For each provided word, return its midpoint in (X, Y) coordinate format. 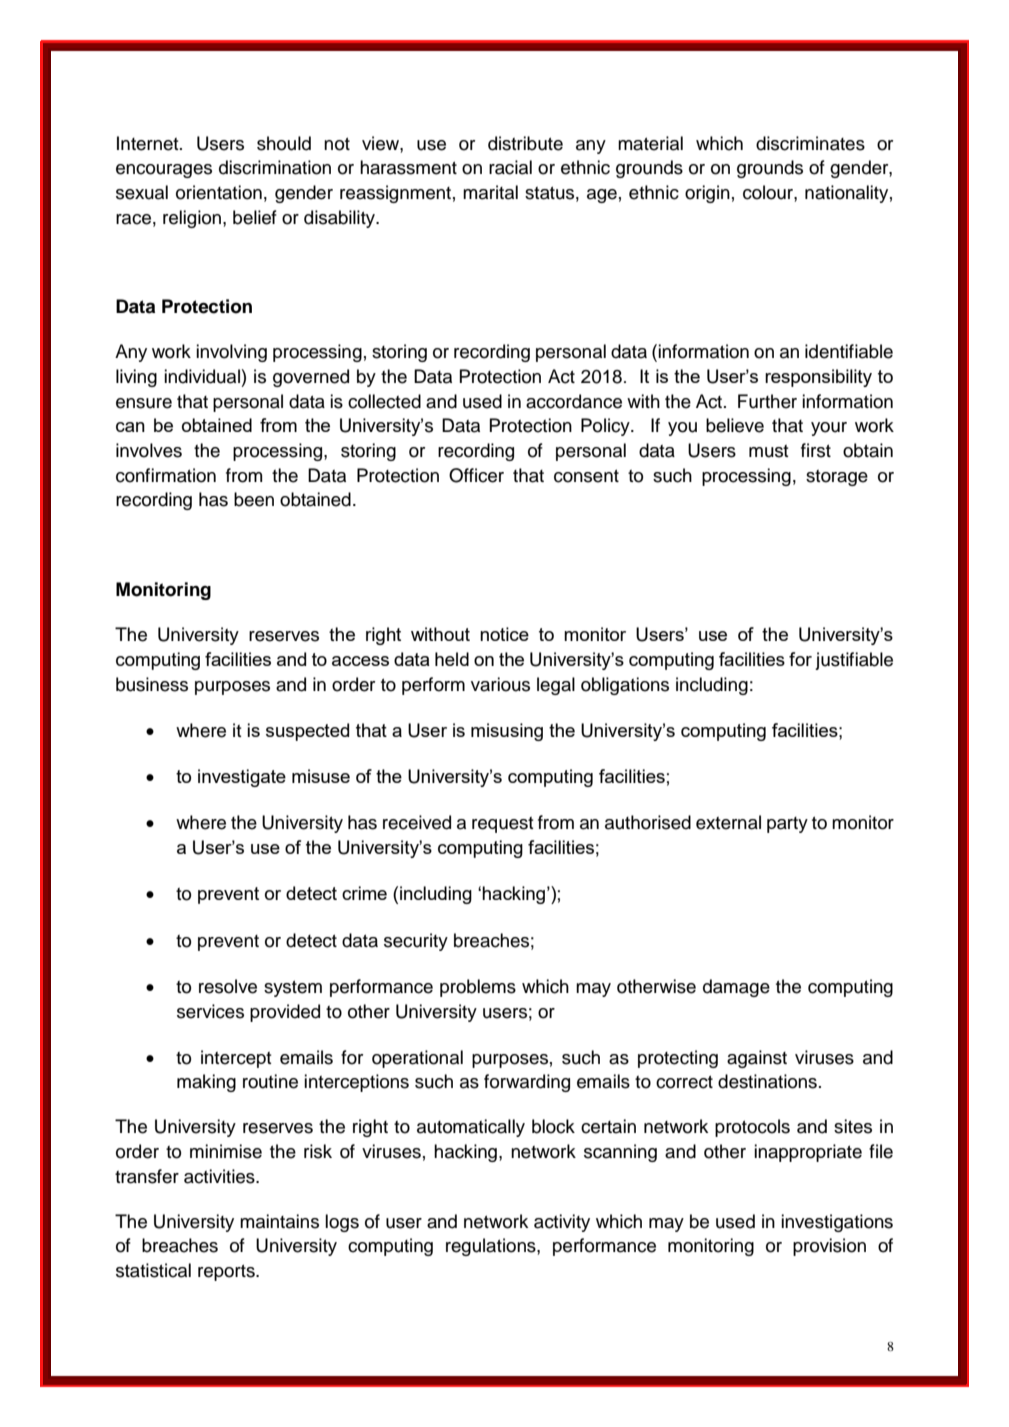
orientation (219, 192)
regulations (492, 1247)
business (152, 684)
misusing (507, 732)
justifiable (854, 661)
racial (510, 167)
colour (769, 192)
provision (829, 1247)
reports (227, 1272)
